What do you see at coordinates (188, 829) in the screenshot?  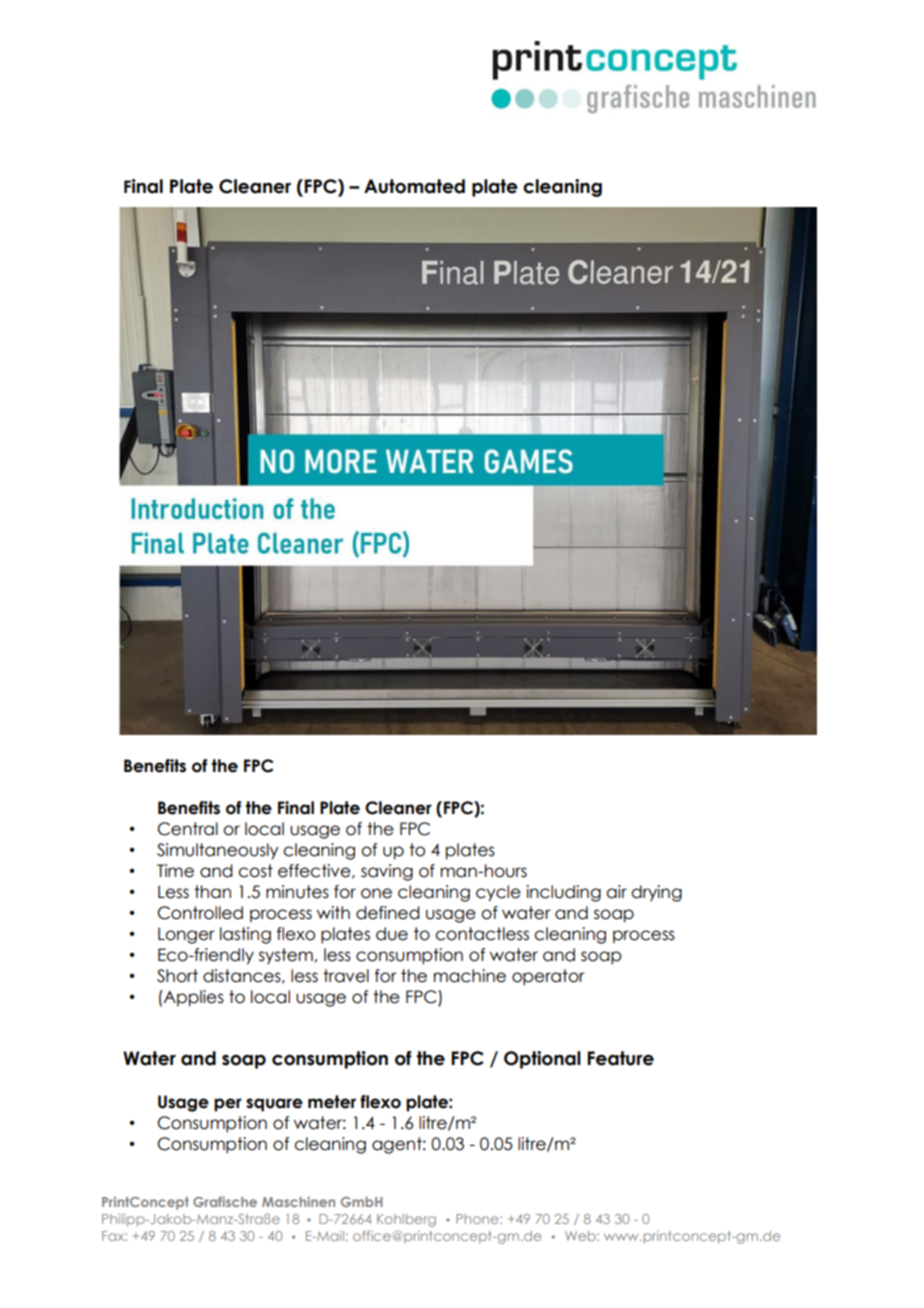 I see `Central` at bounding box center [188, 829].
